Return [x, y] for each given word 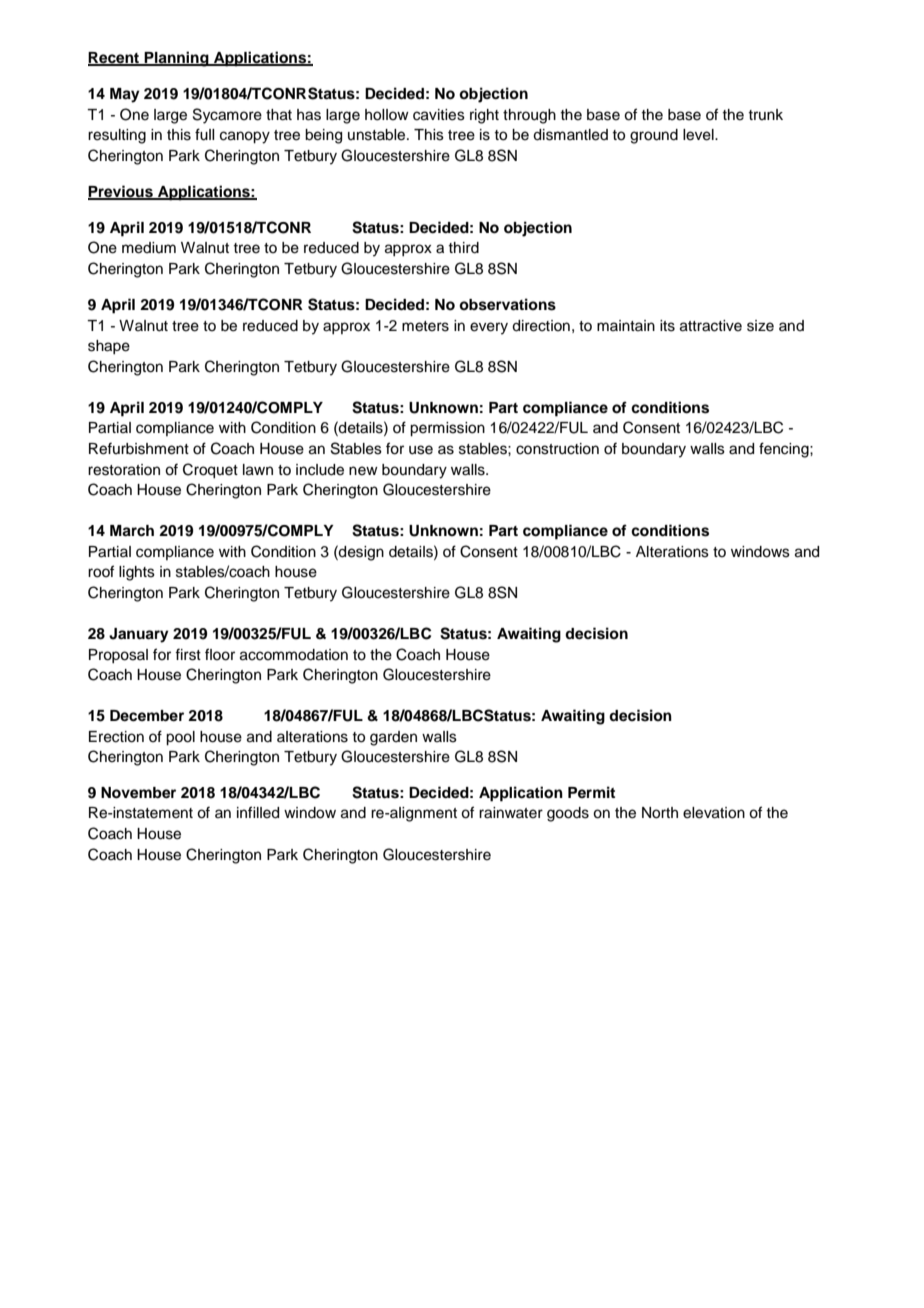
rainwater [511, 813]
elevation [714, 813]
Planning [177, 59]
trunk [765, 114]
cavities [439, 115]
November [138, 793]
